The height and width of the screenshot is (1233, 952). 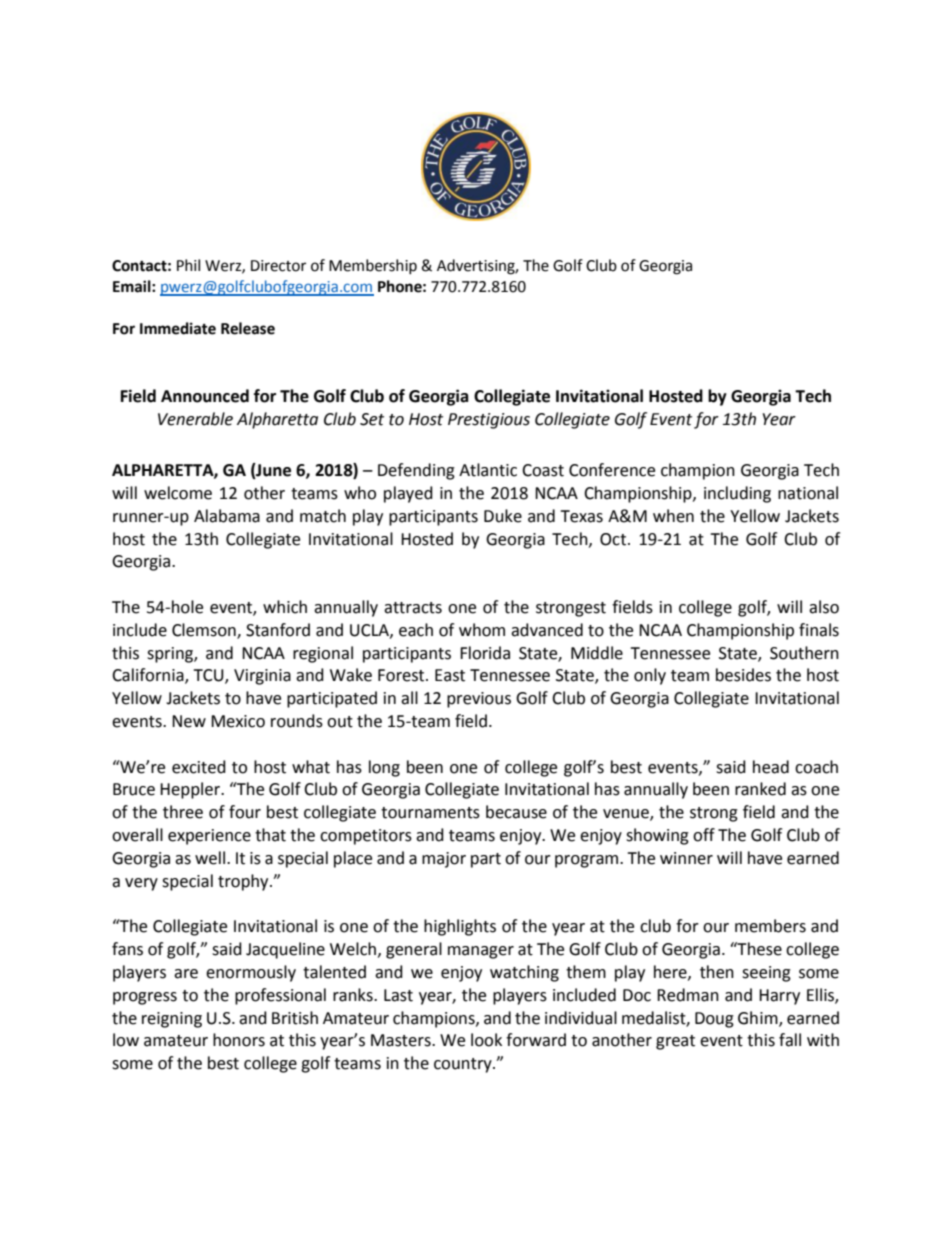 What do you see at coordinates (188, 265) in the screenshot?
I see `Phil` at bounding box center [188, 265].
